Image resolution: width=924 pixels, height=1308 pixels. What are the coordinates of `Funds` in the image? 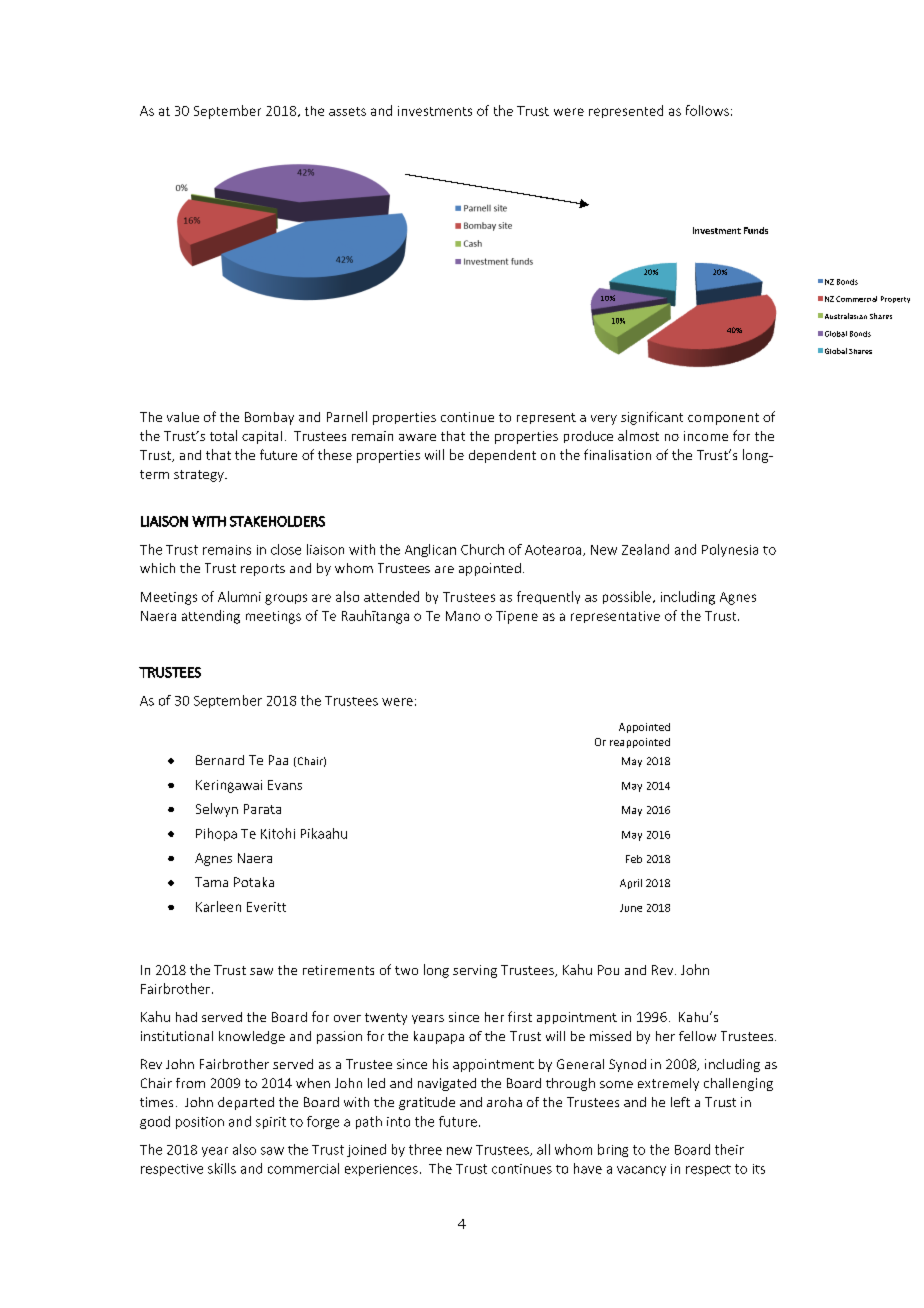 It's located at (756, 230).
